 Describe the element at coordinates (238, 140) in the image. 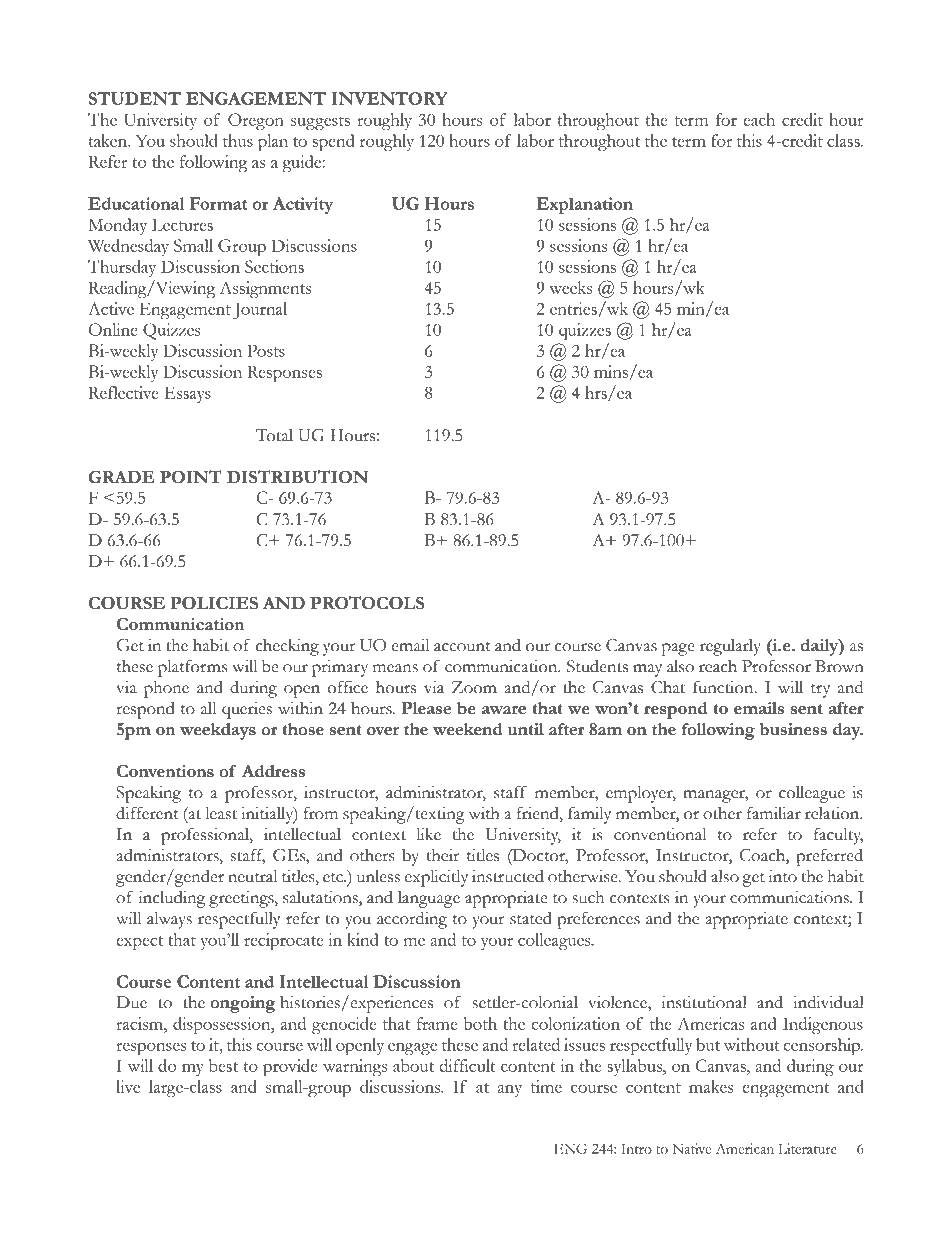

I see `thus` at that location.
